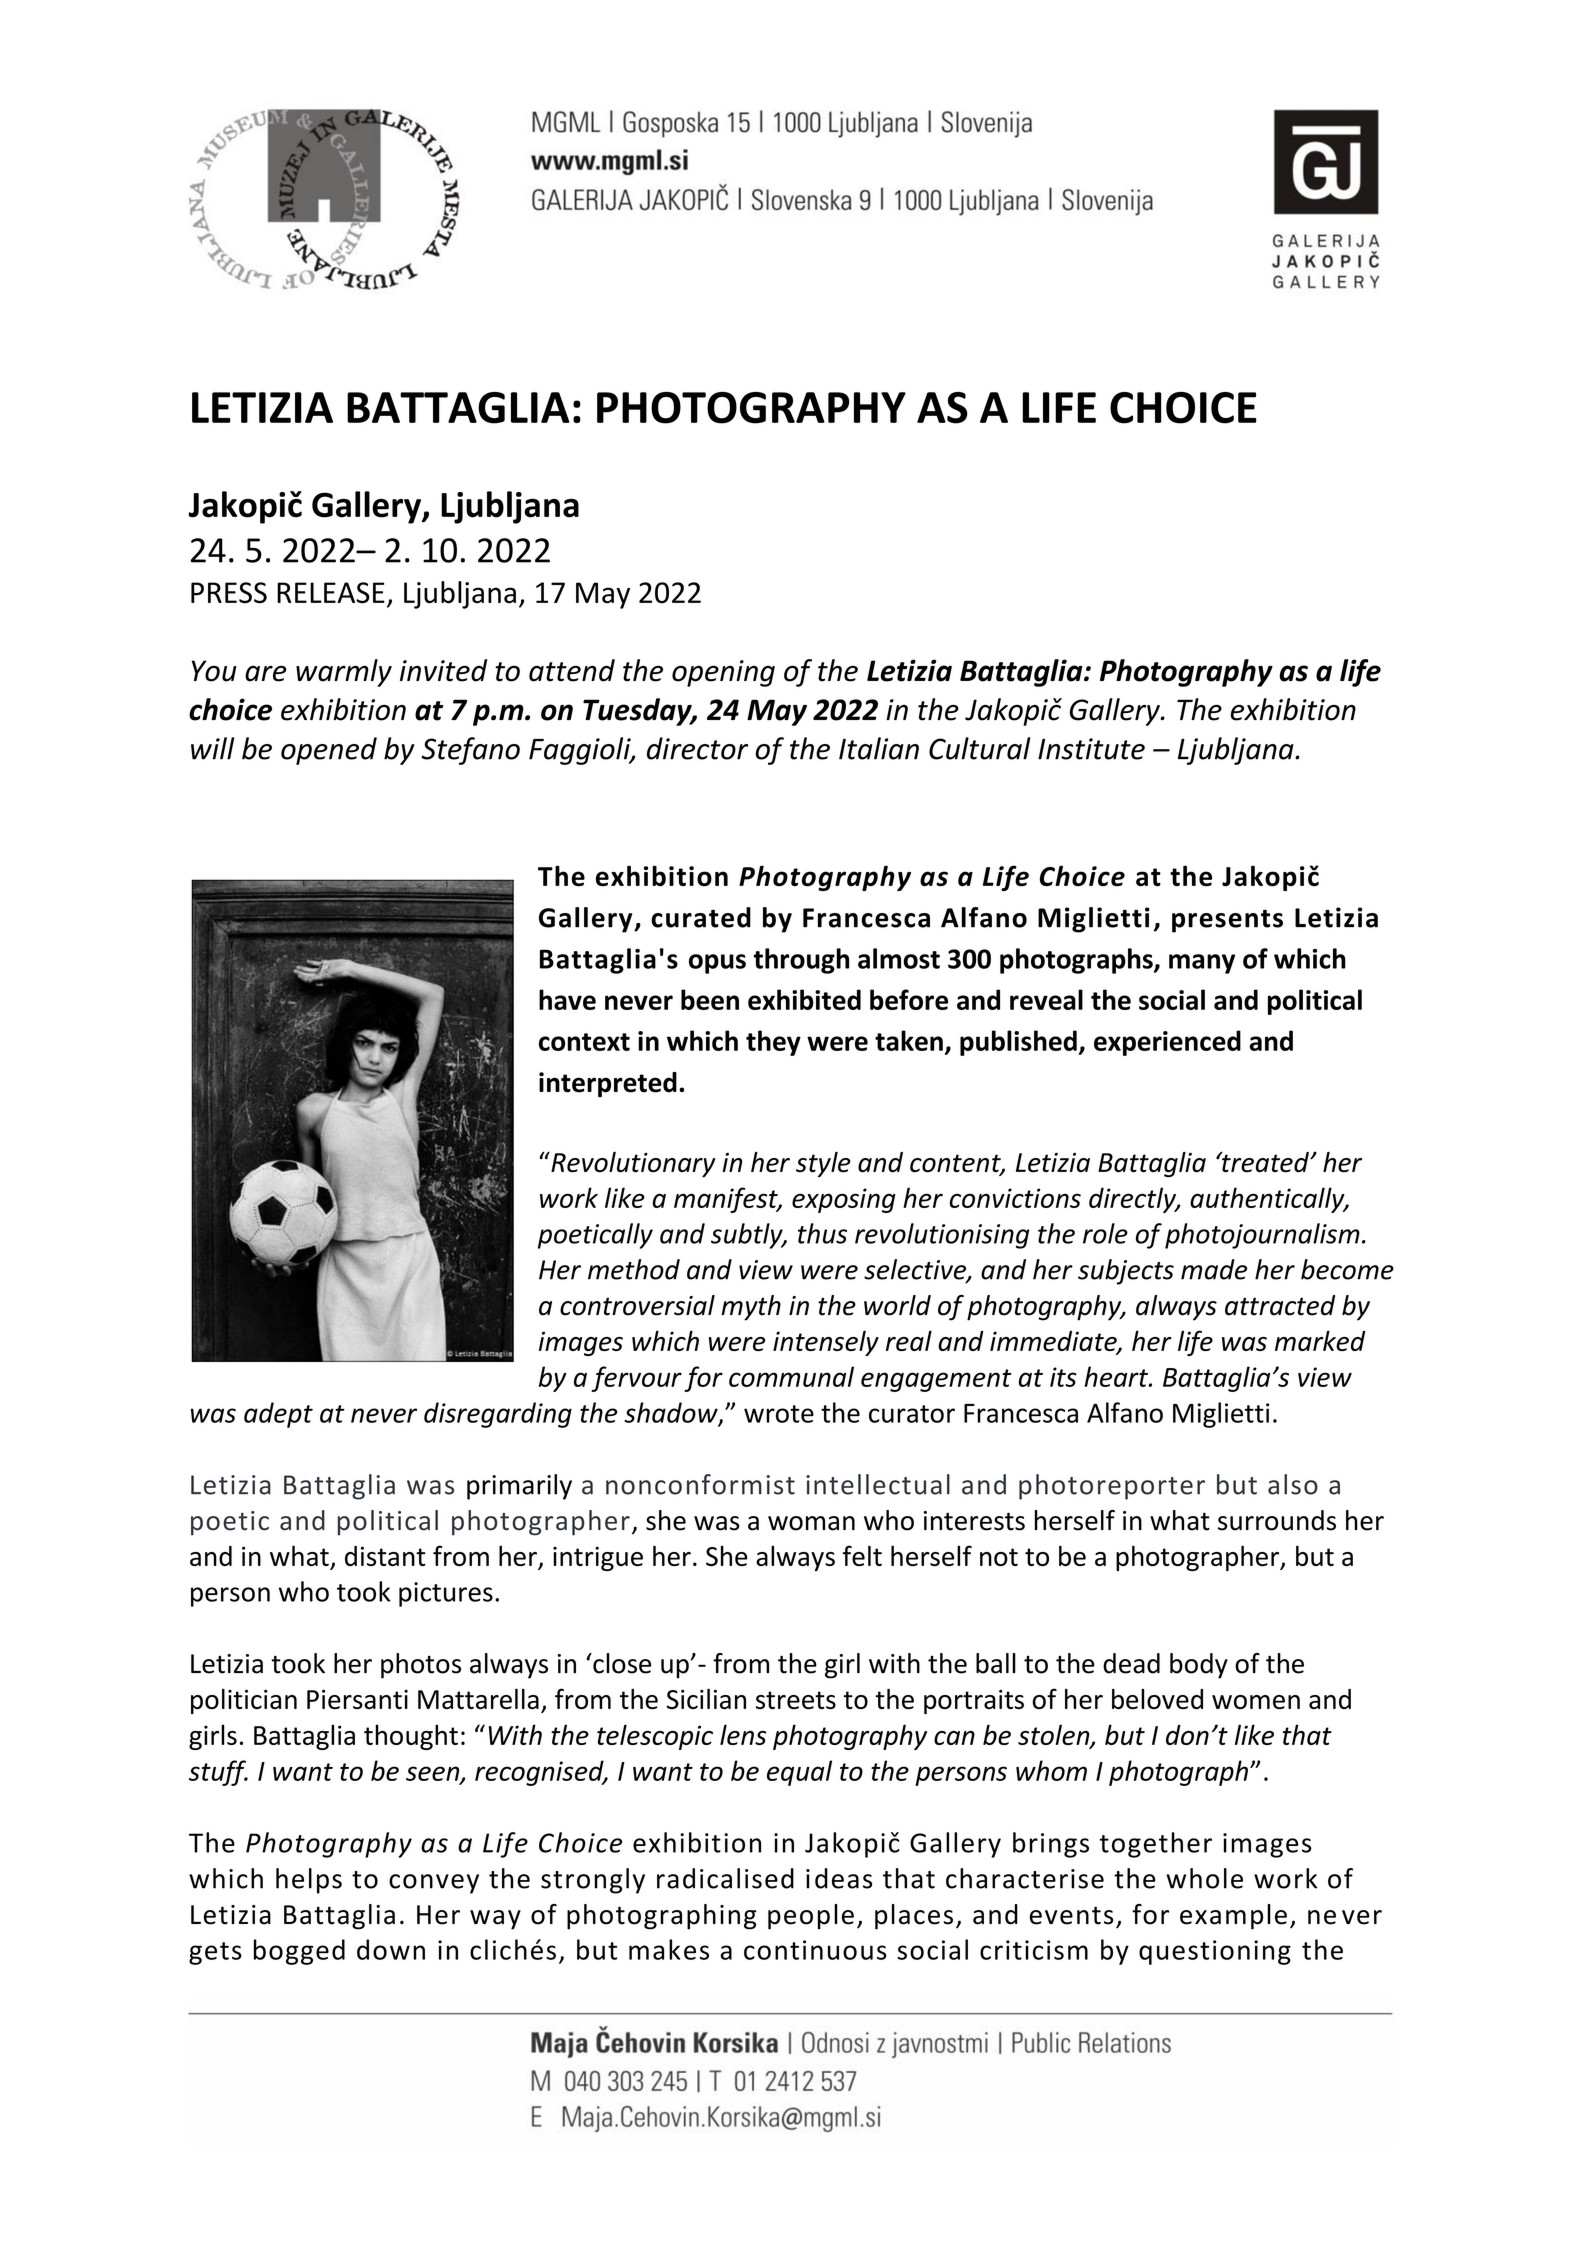  What do you see at coordinates (723, 673) in the document?
I see `opening` at bounding box center [723, 673].
